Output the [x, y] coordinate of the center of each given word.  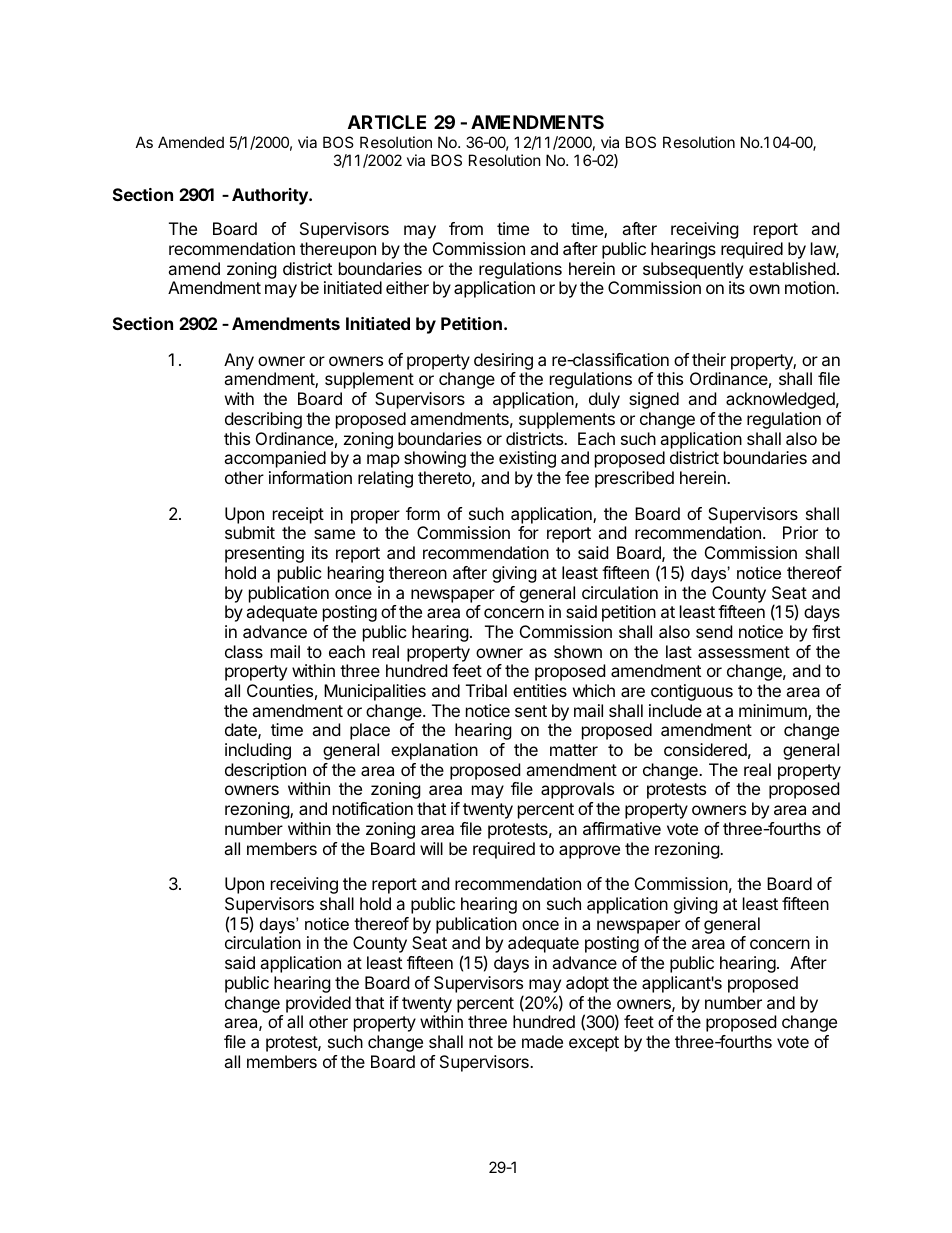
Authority [271, 196]
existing [527, 459]
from [466, 228]
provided [318, 1004]
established [792, 268]
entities [540, 690]
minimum [774, 712]
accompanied [275, 459]
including [258, 751]
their [709, 359]
